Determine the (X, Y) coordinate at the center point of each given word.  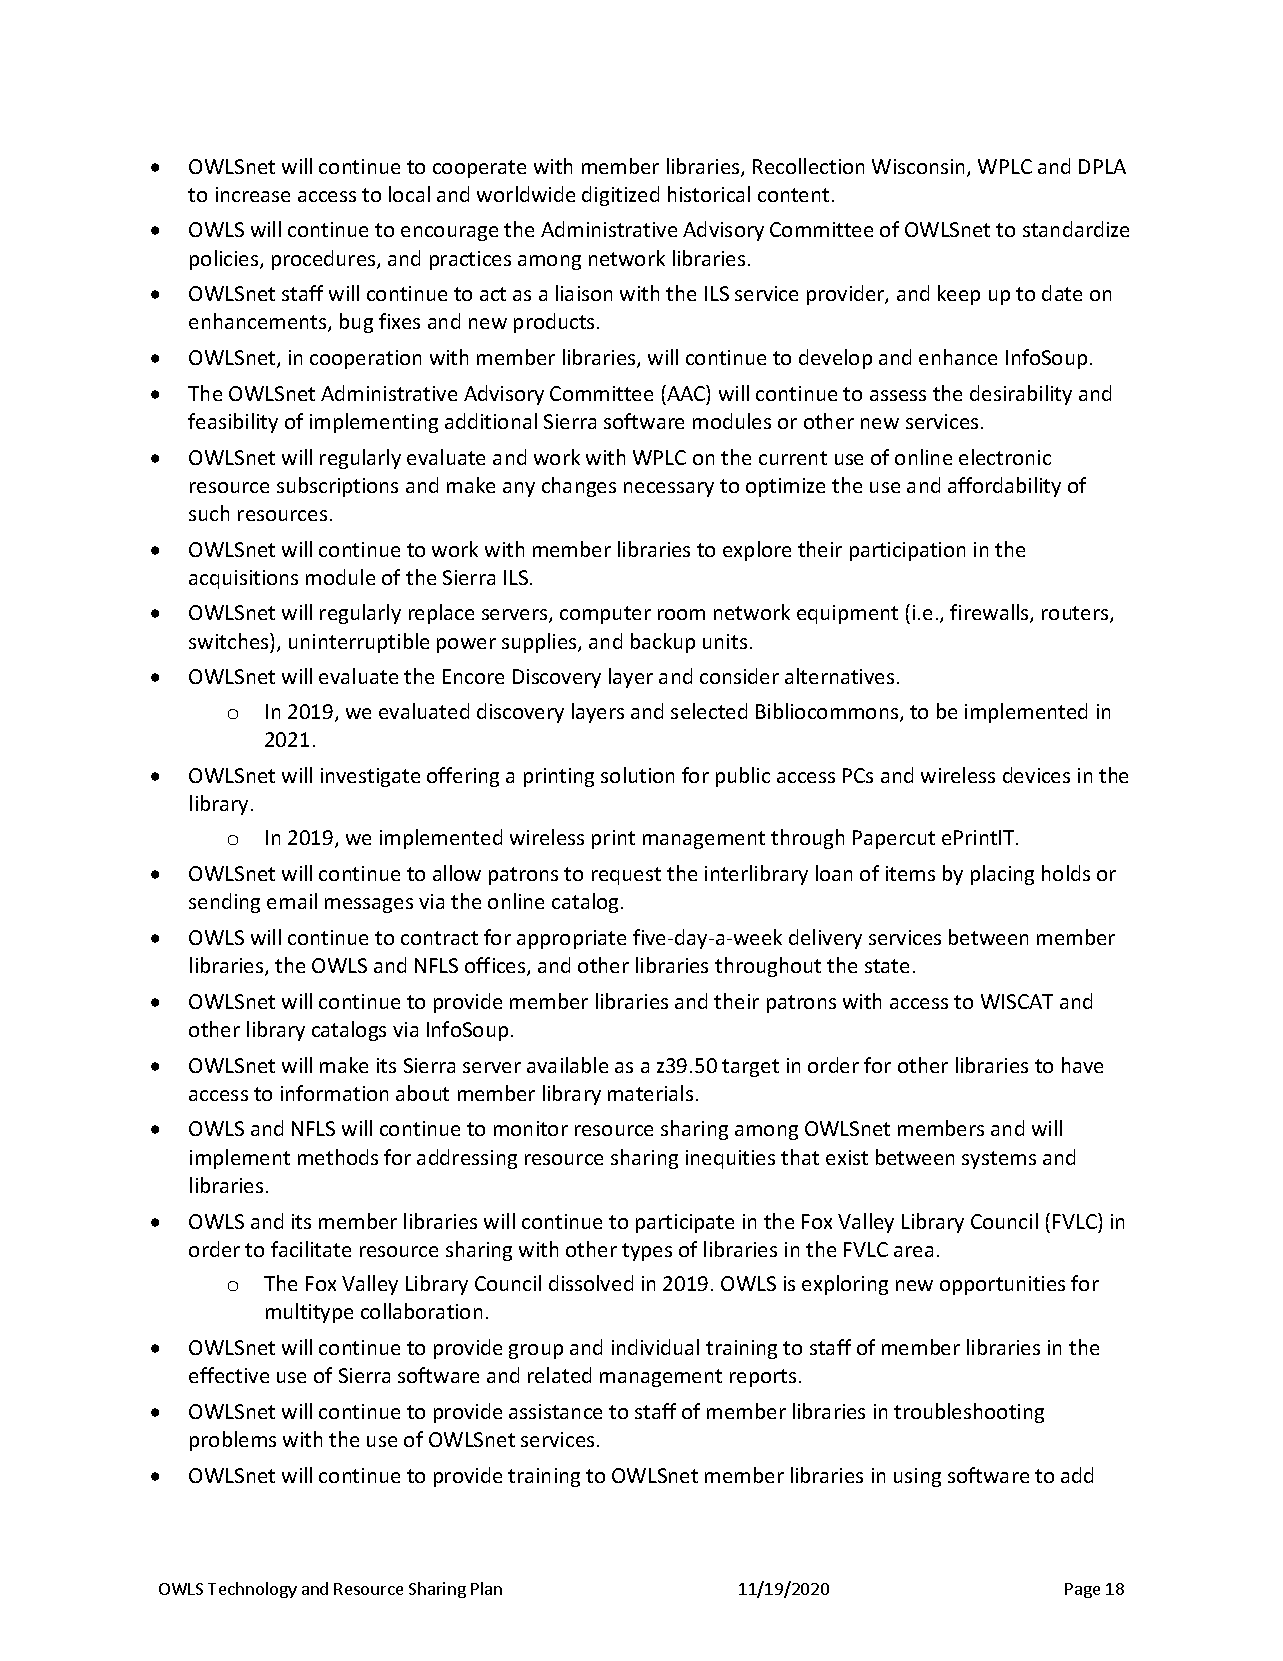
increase (253, 194)
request (626, 876)
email (292, 901)
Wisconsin (920, 168)
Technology (252, 1590)
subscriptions (337, 487)
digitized (620, 196)
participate (685, 1223)
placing (1002, 875)
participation (907, 551)
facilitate (311, 1249)
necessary (669, 489)
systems (999, 1160)
